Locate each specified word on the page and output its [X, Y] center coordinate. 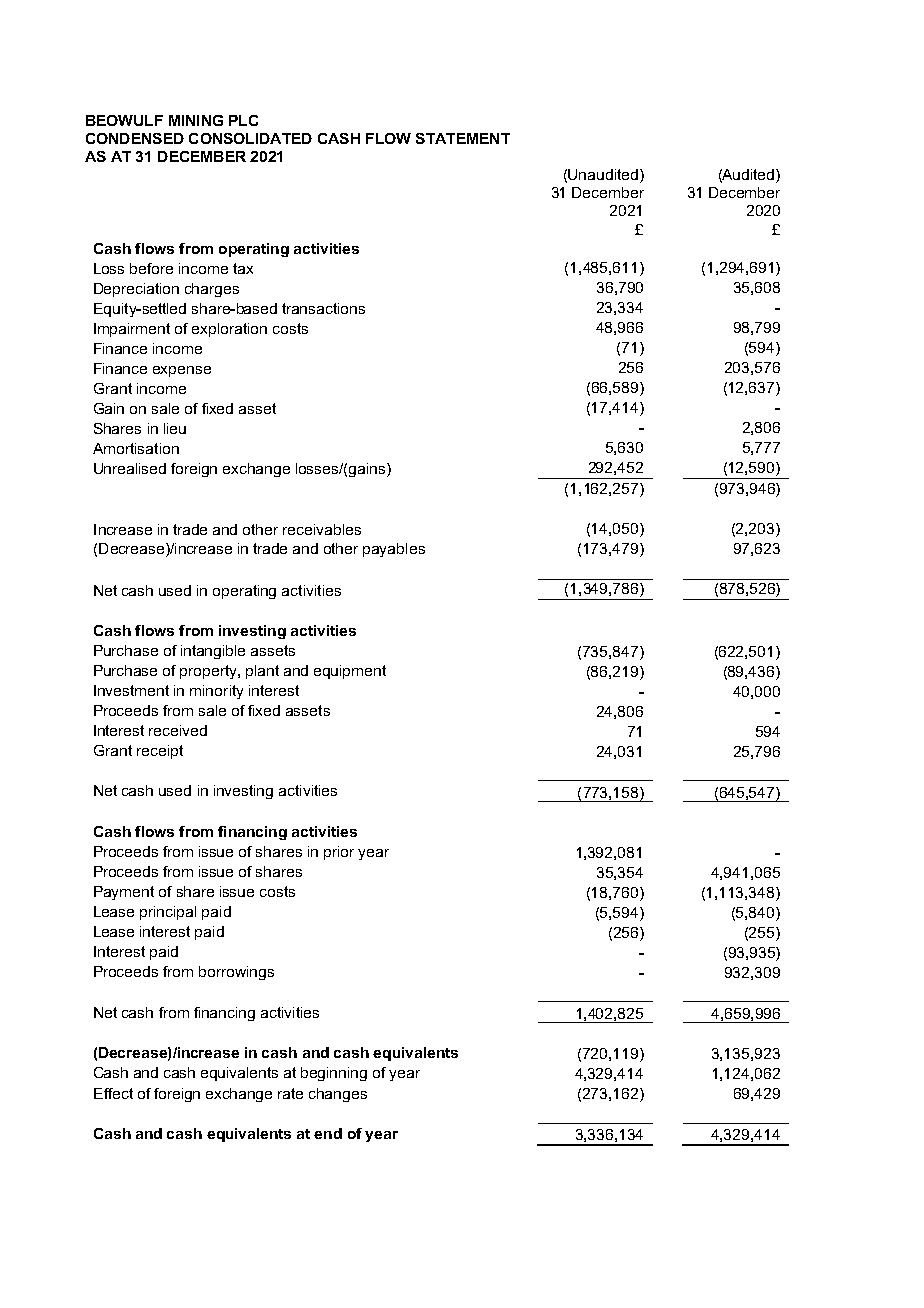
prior [339, 853]
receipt [160, 752]
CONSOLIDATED [250, 138]
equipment [350, 672]
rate [290, 1093]
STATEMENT [463, 138]
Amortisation [136, 448]
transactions [323, 308]
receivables [322, 529]
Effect [113, 1093]
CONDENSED [135, 138]
